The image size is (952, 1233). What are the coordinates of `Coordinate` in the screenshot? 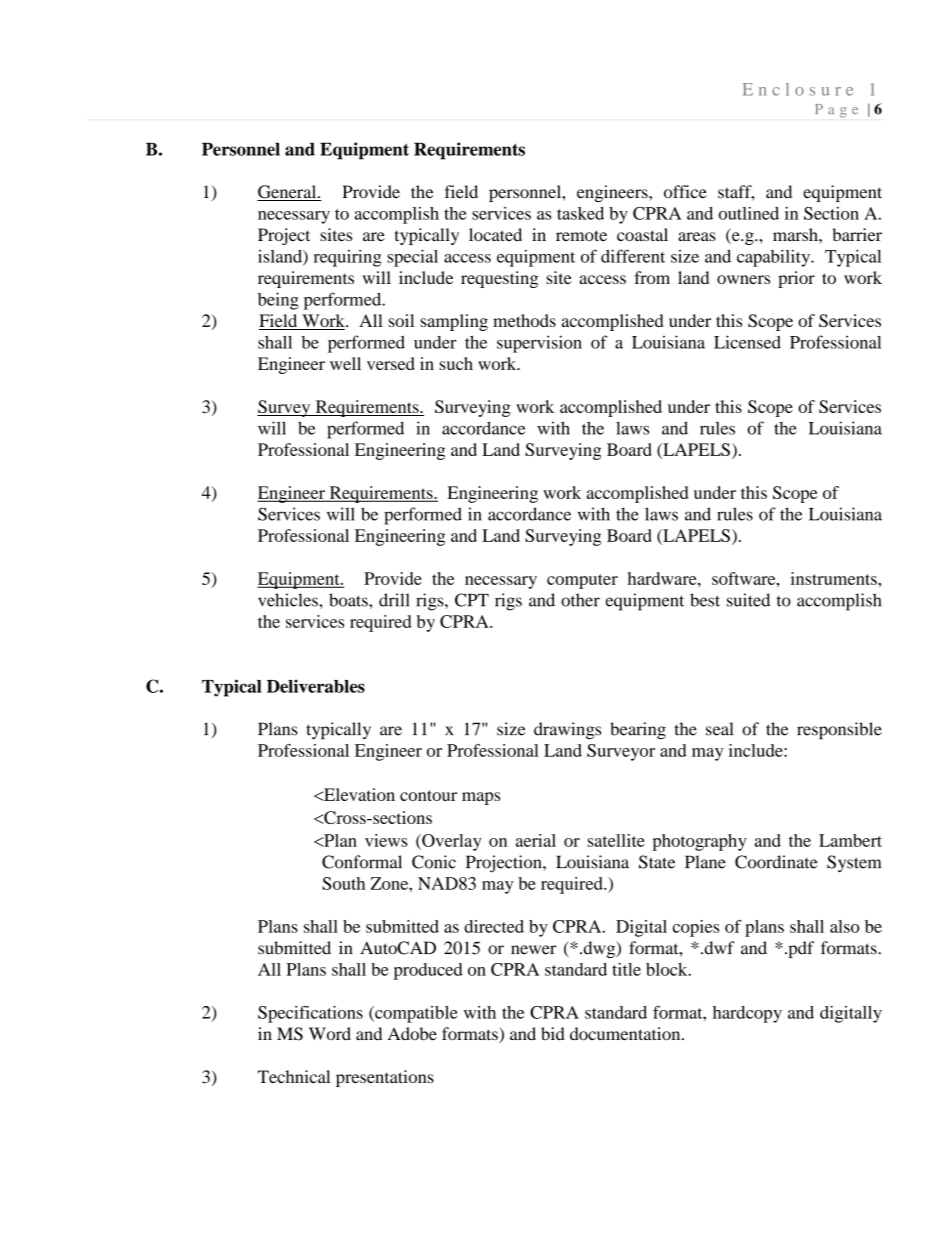 It's located at (776, 862).
